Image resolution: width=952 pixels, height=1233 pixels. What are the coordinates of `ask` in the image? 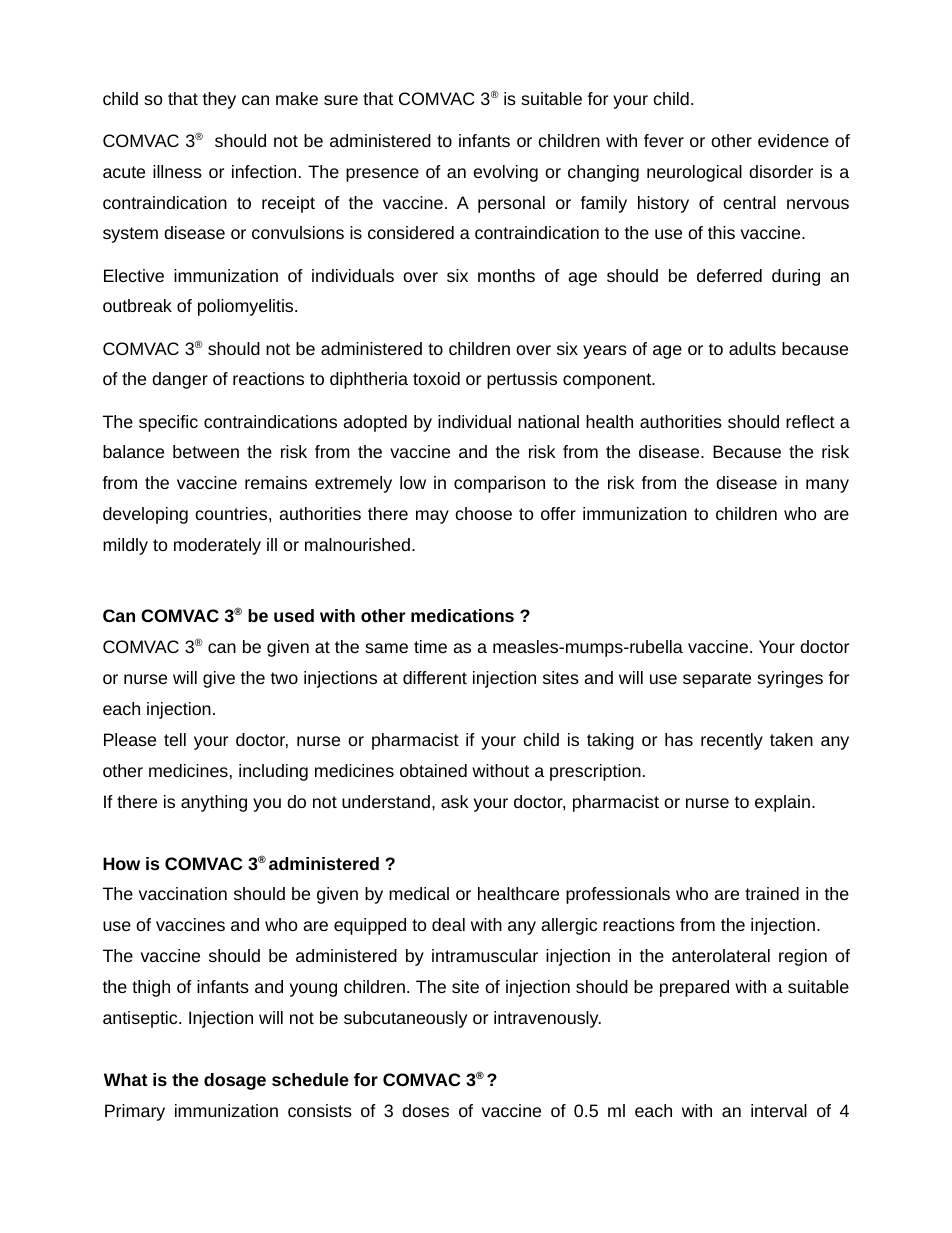 It's located at (454, 801).
